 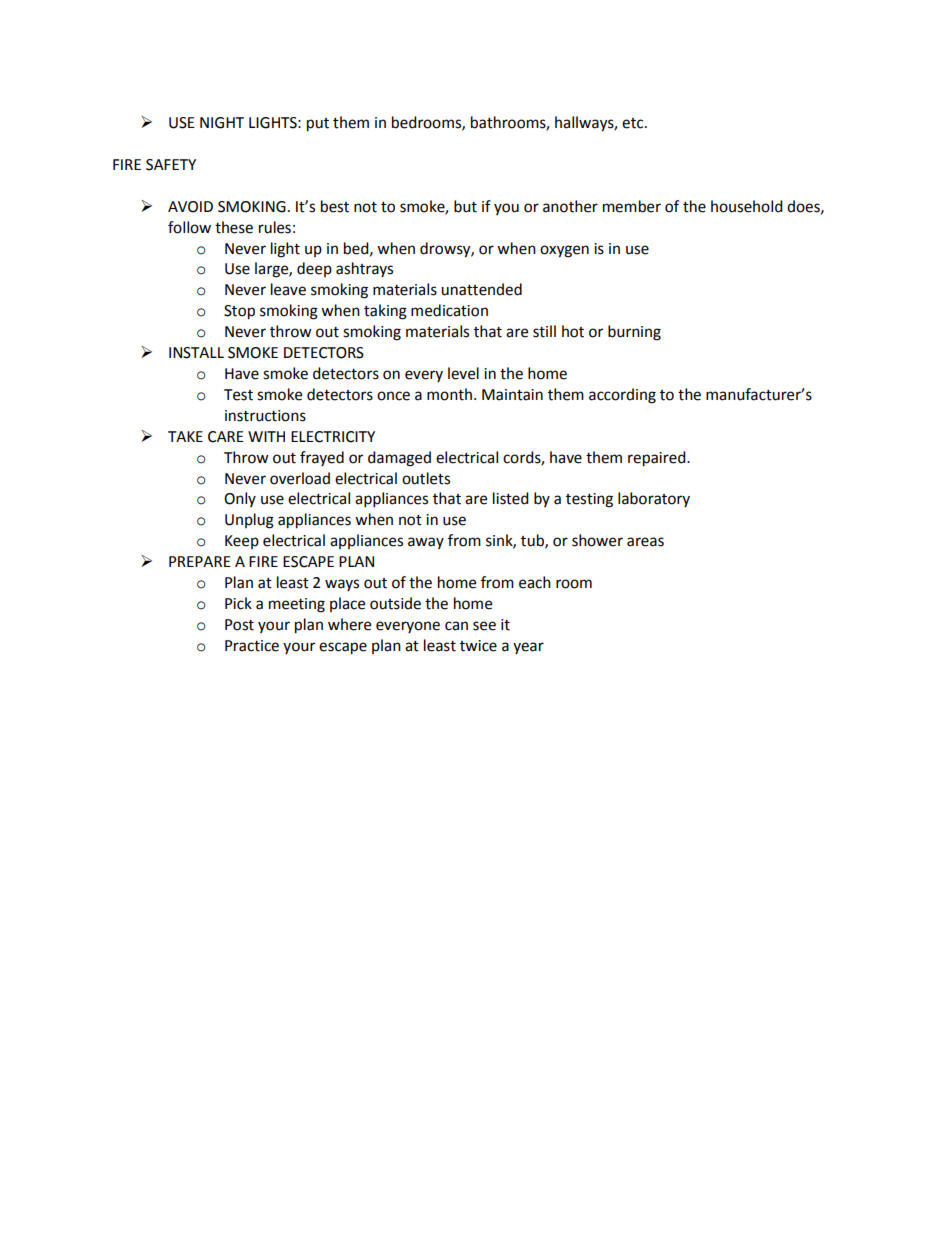 I want to click on areas, so click(x=645, y=542).
